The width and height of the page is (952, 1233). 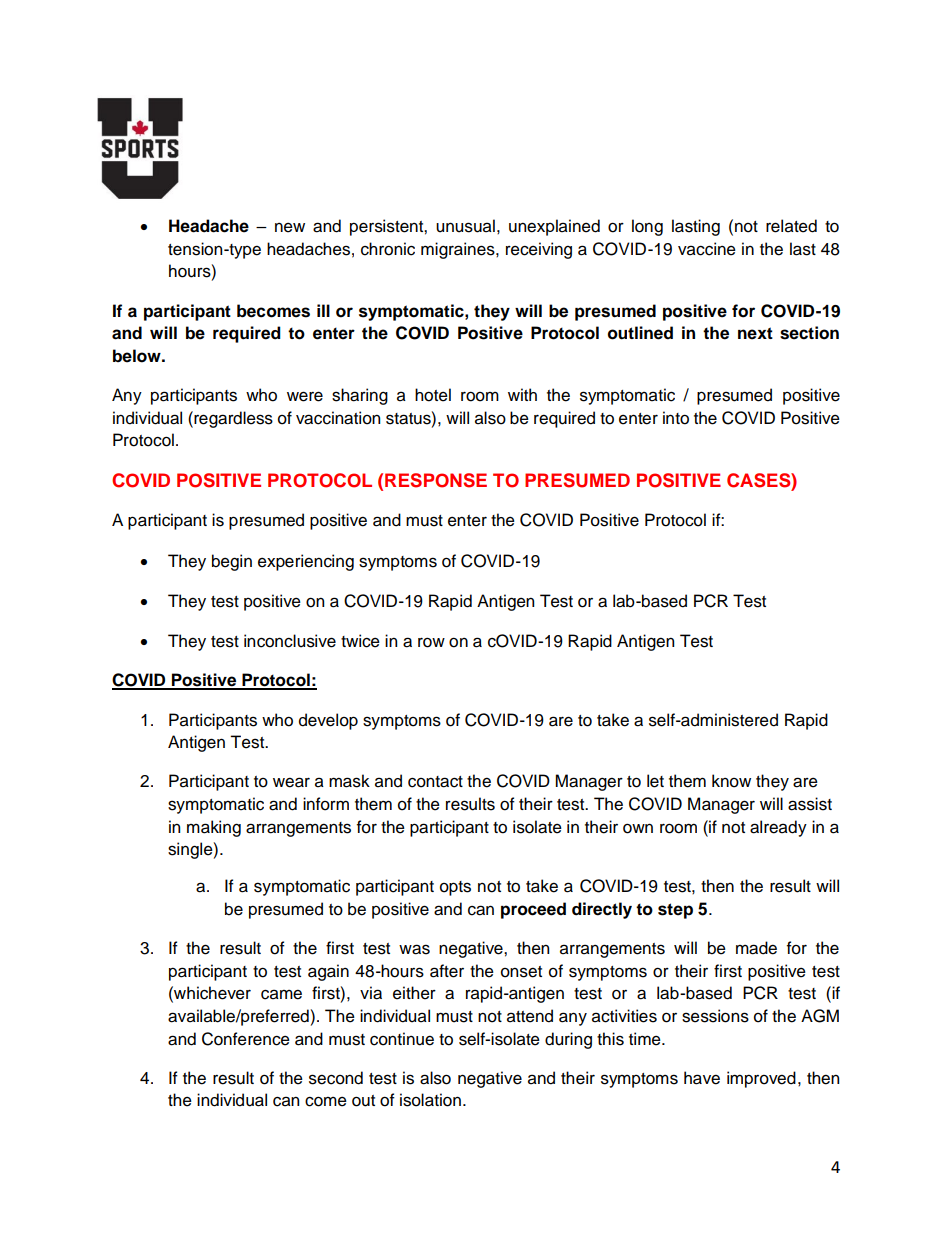 I want to click on contact, so click(x=435, y=782).
